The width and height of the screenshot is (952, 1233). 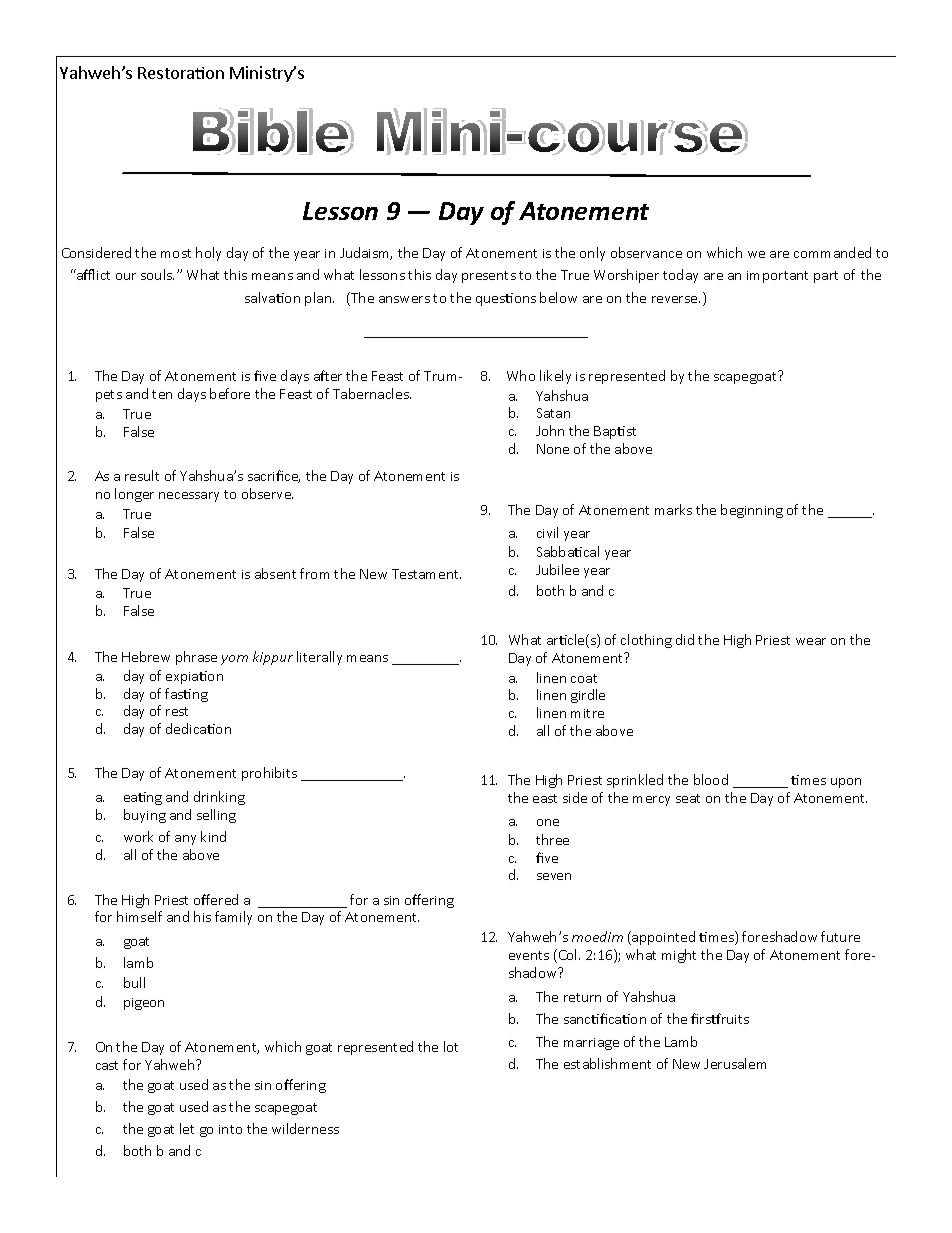 What do you see at coordinates (529, 955) in the screenshot?
I see `events` at bounding box center [529, 955].
